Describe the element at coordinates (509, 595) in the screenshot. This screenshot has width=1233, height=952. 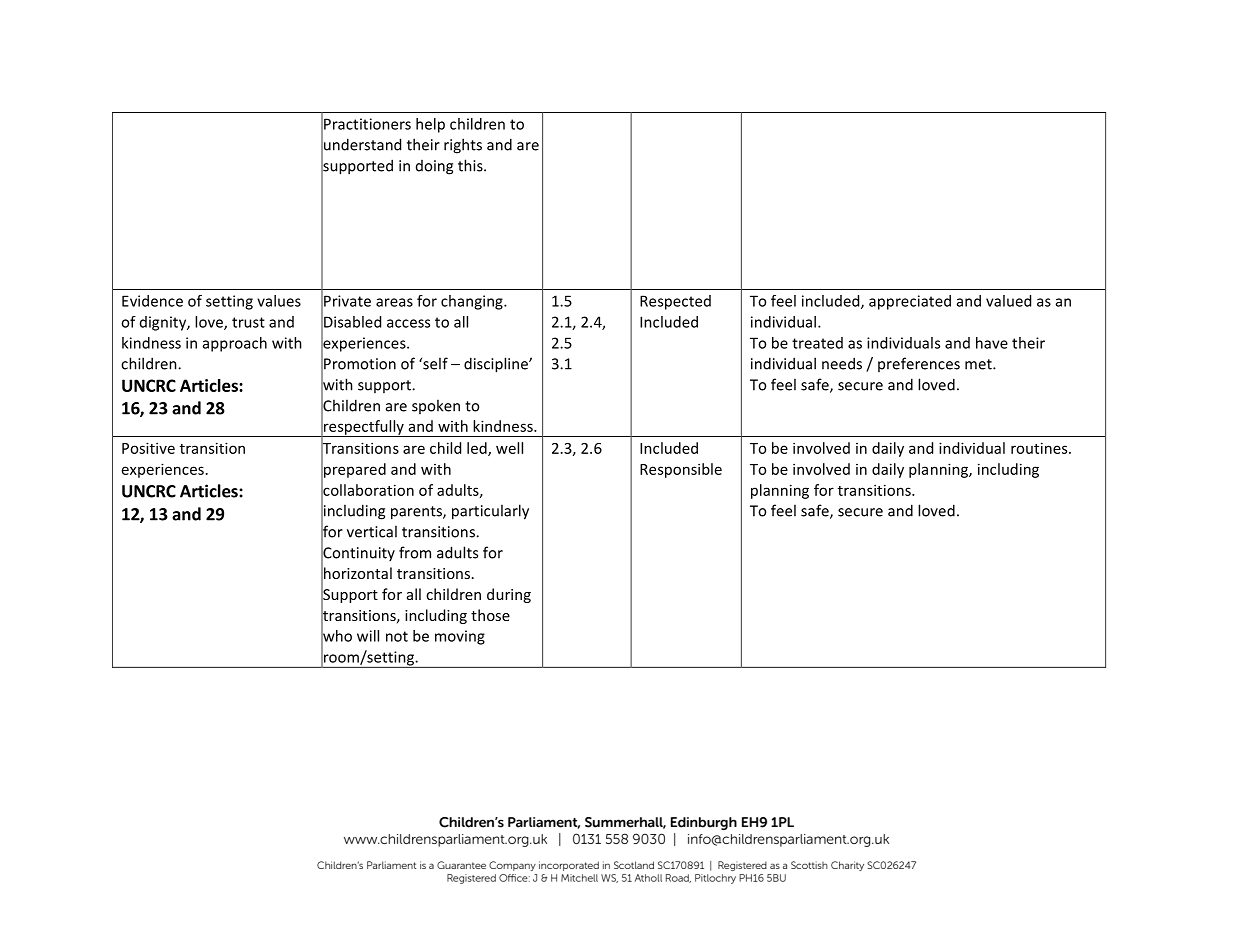
I see `during` at that location.
